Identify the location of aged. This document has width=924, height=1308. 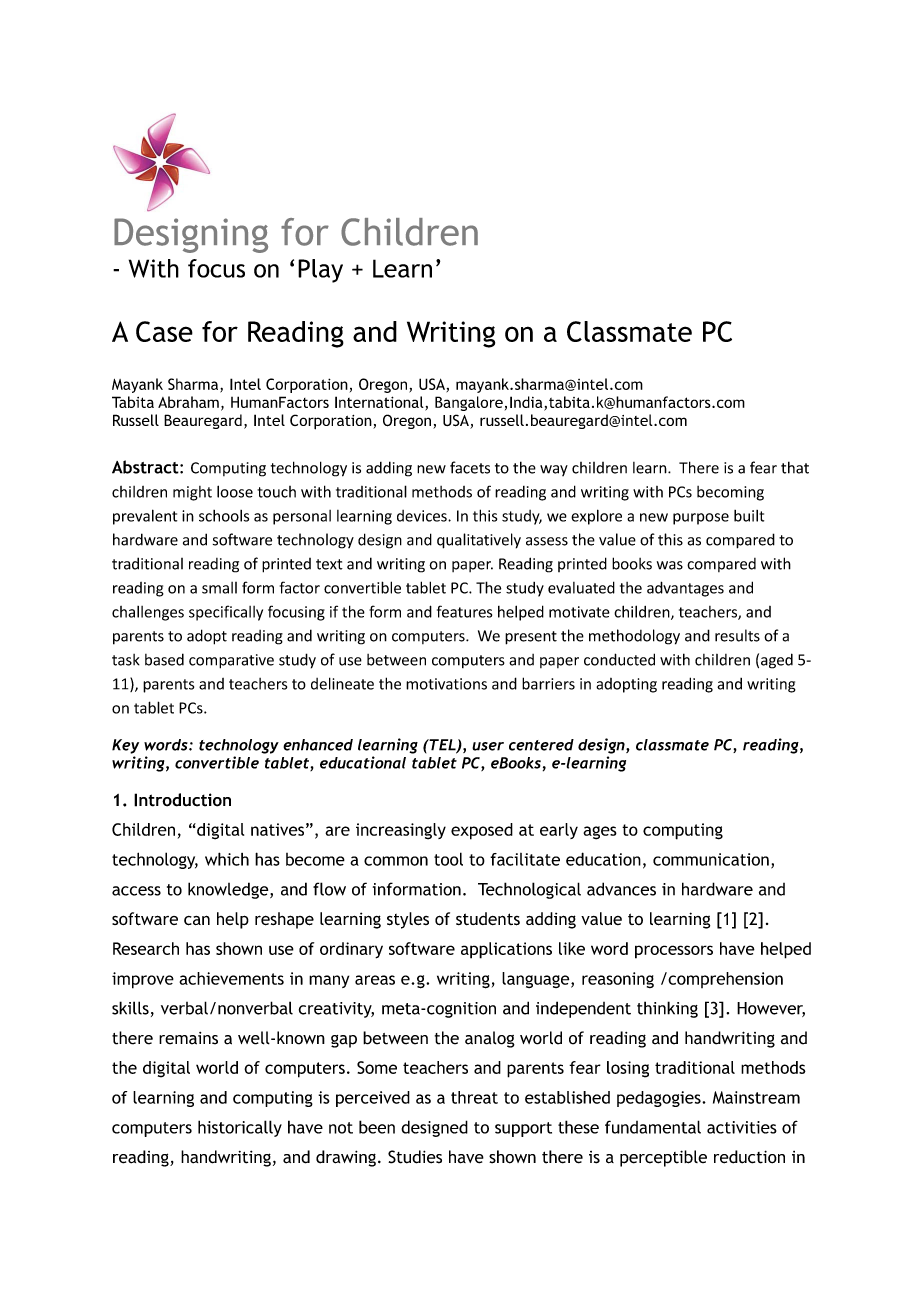
(777, 661).
